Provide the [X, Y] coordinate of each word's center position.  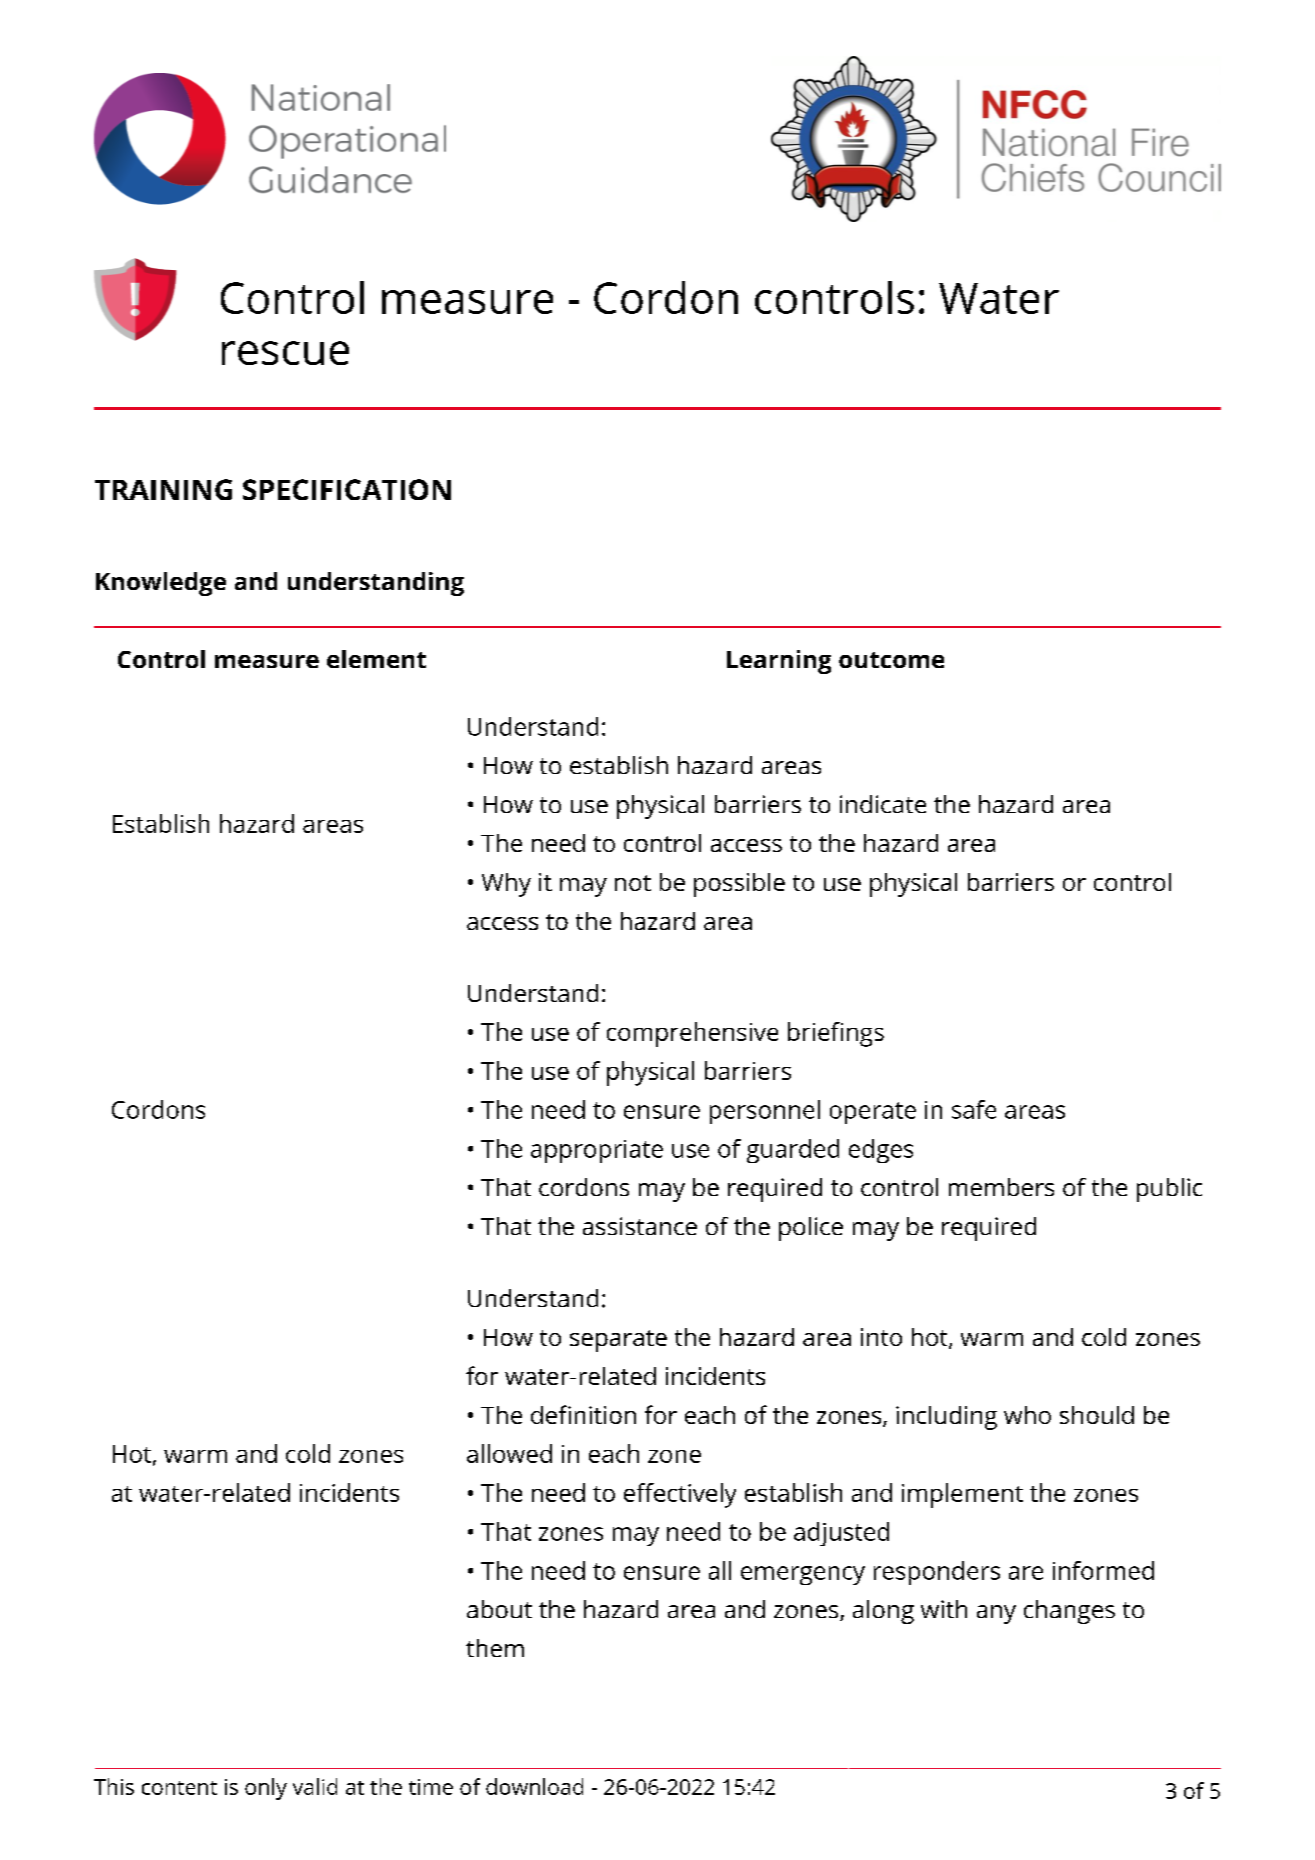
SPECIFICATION [347, 489]
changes [1069, 1612]
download [534, 1786]
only [266, 1789]
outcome [891, 660]
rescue [285, 353]
